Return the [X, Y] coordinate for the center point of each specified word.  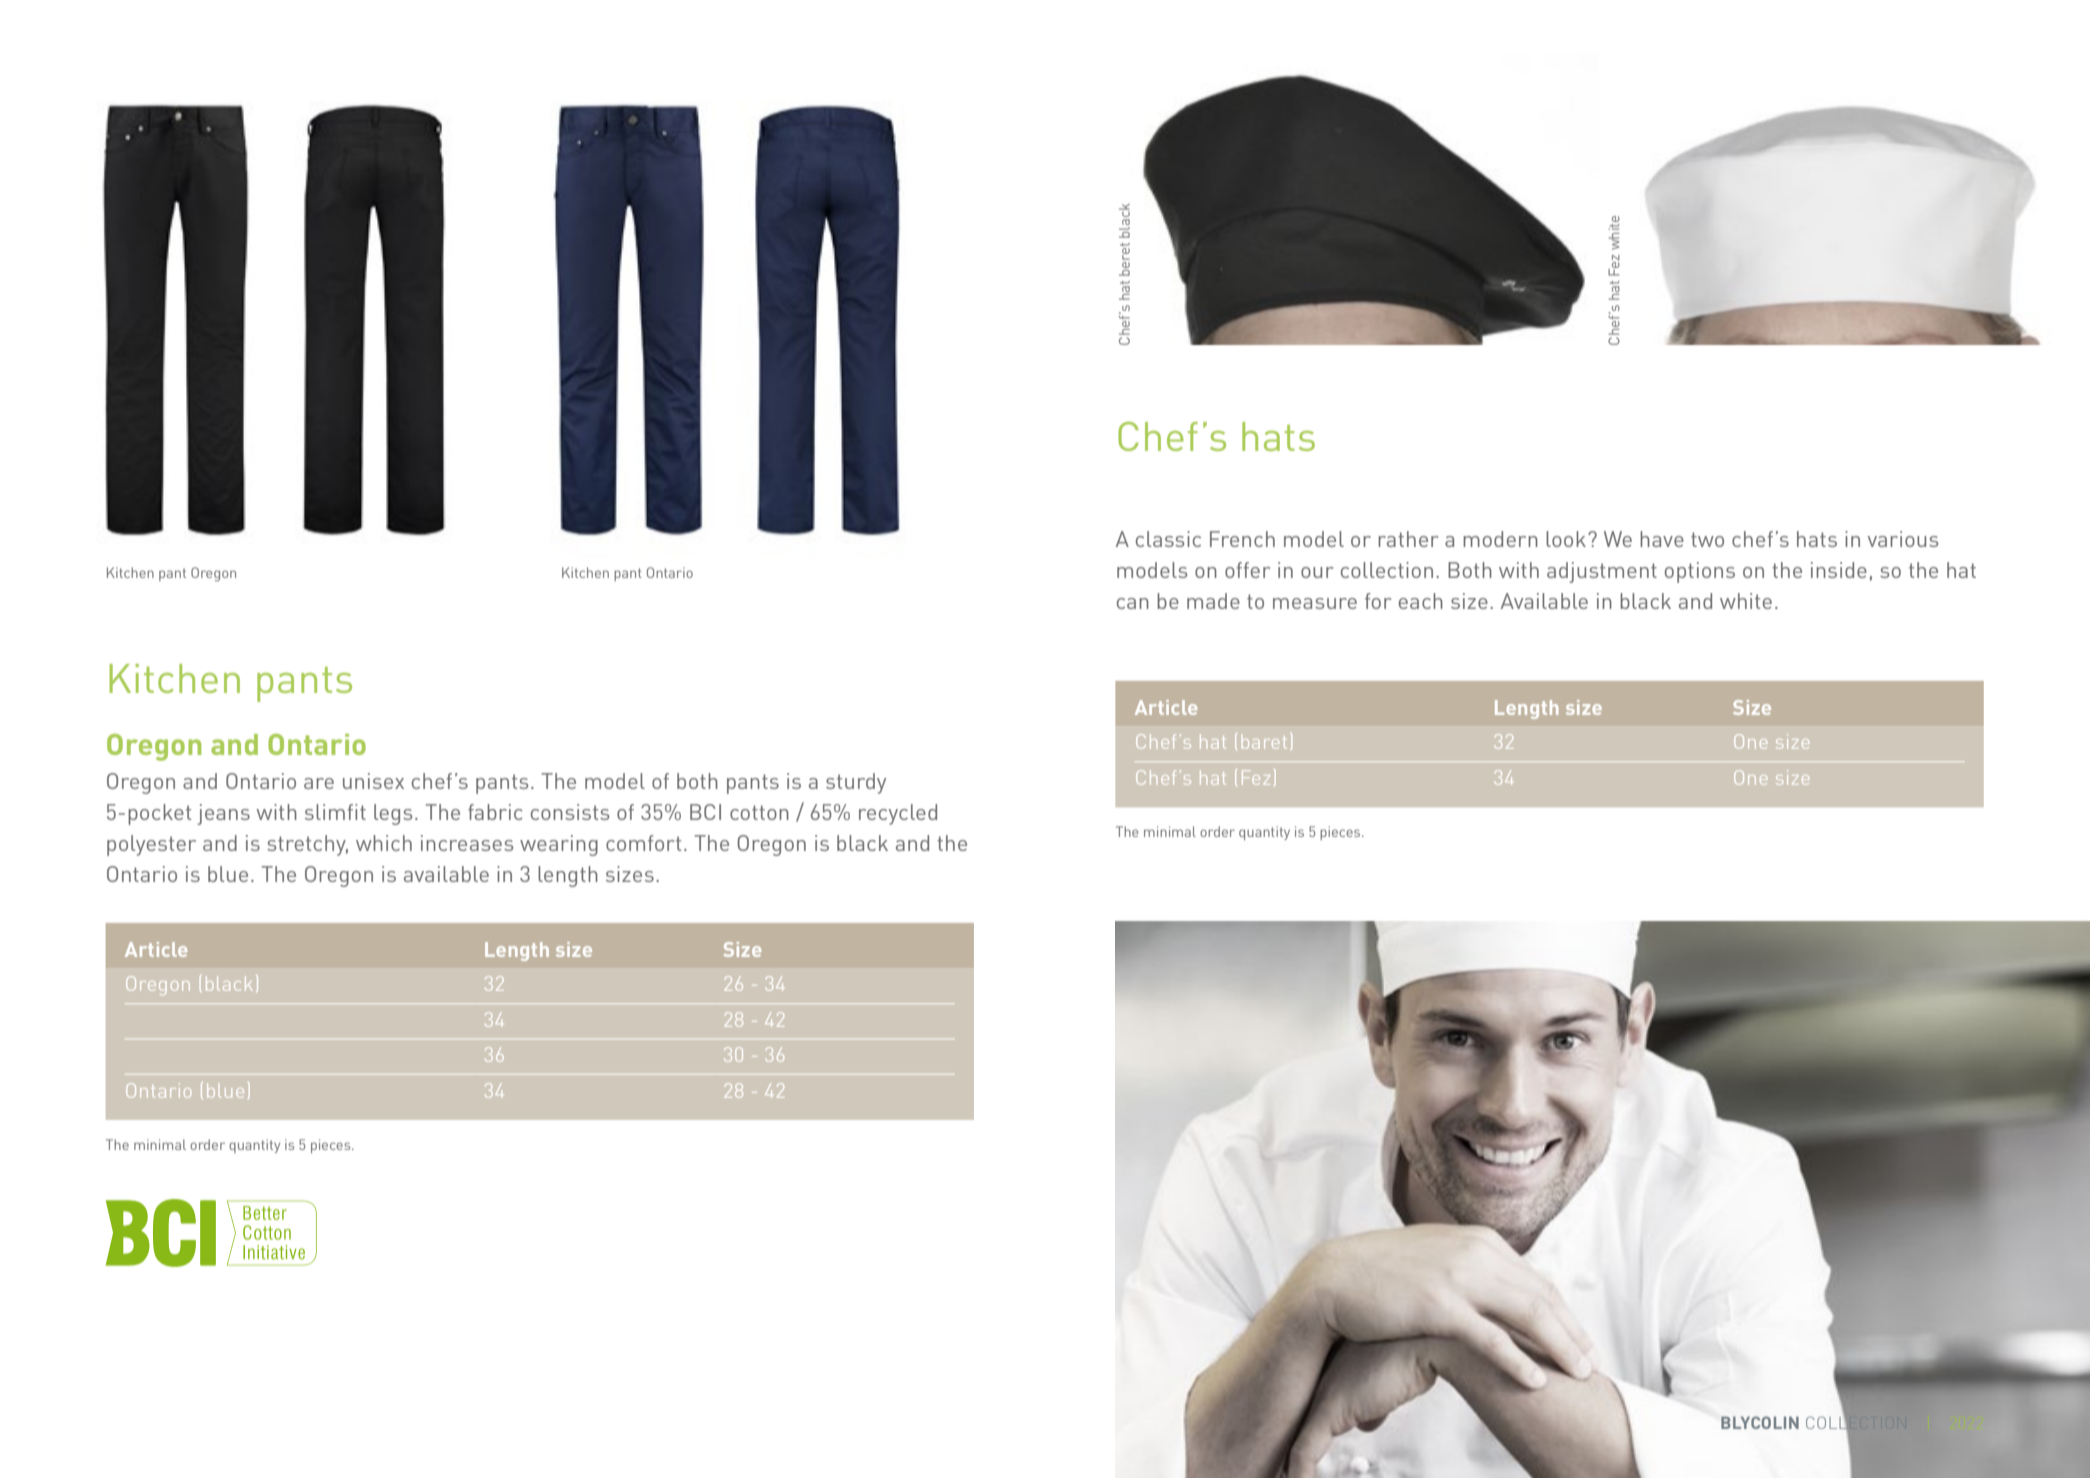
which [384, 843]
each [1421, 601]
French [1242, 539]
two [1707, 539]
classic [1168, 539]
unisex [373, 781]
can [1133, 603]
